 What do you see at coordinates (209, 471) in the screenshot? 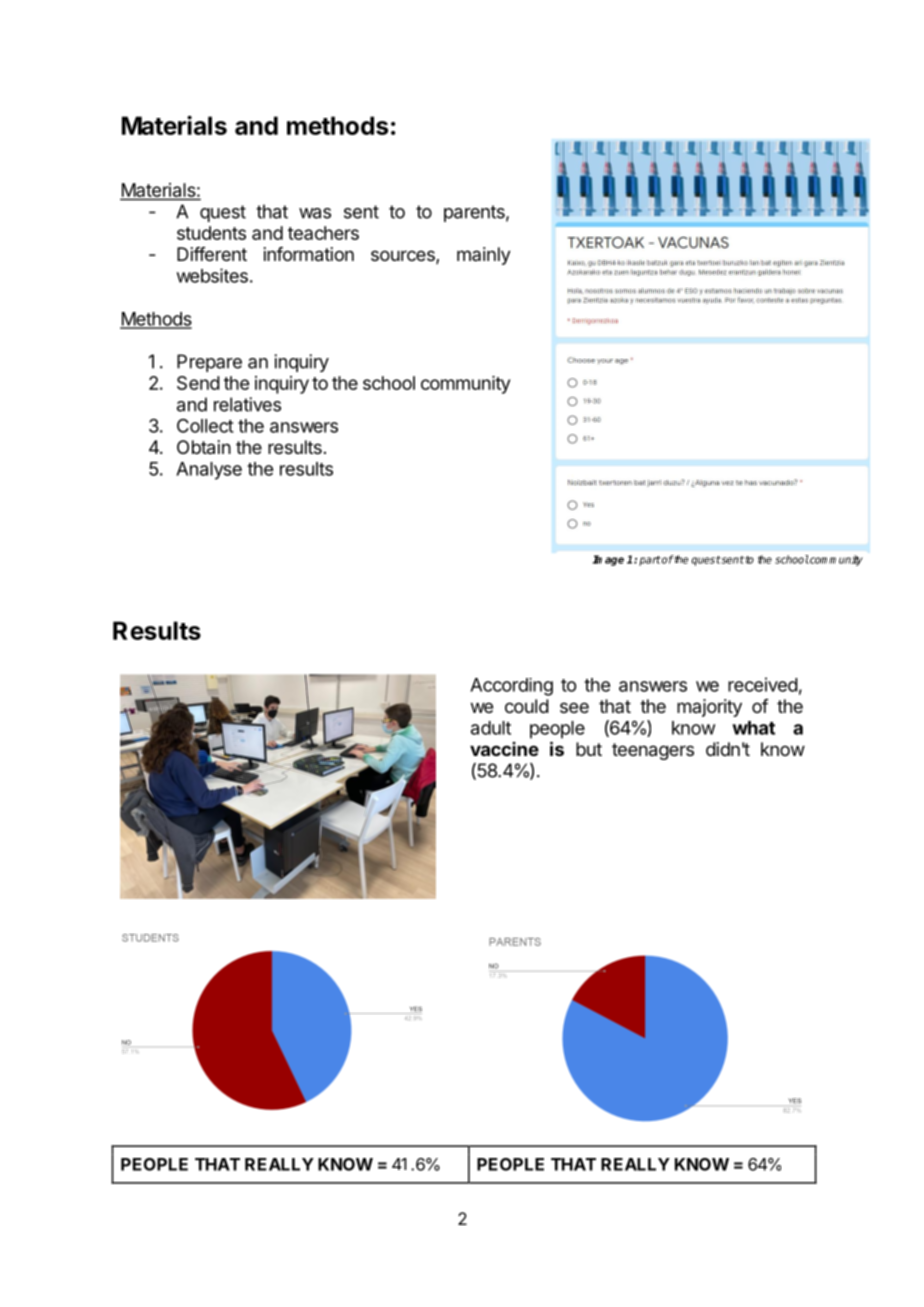
I see `Analyse` at bounding box center [209, 471].
